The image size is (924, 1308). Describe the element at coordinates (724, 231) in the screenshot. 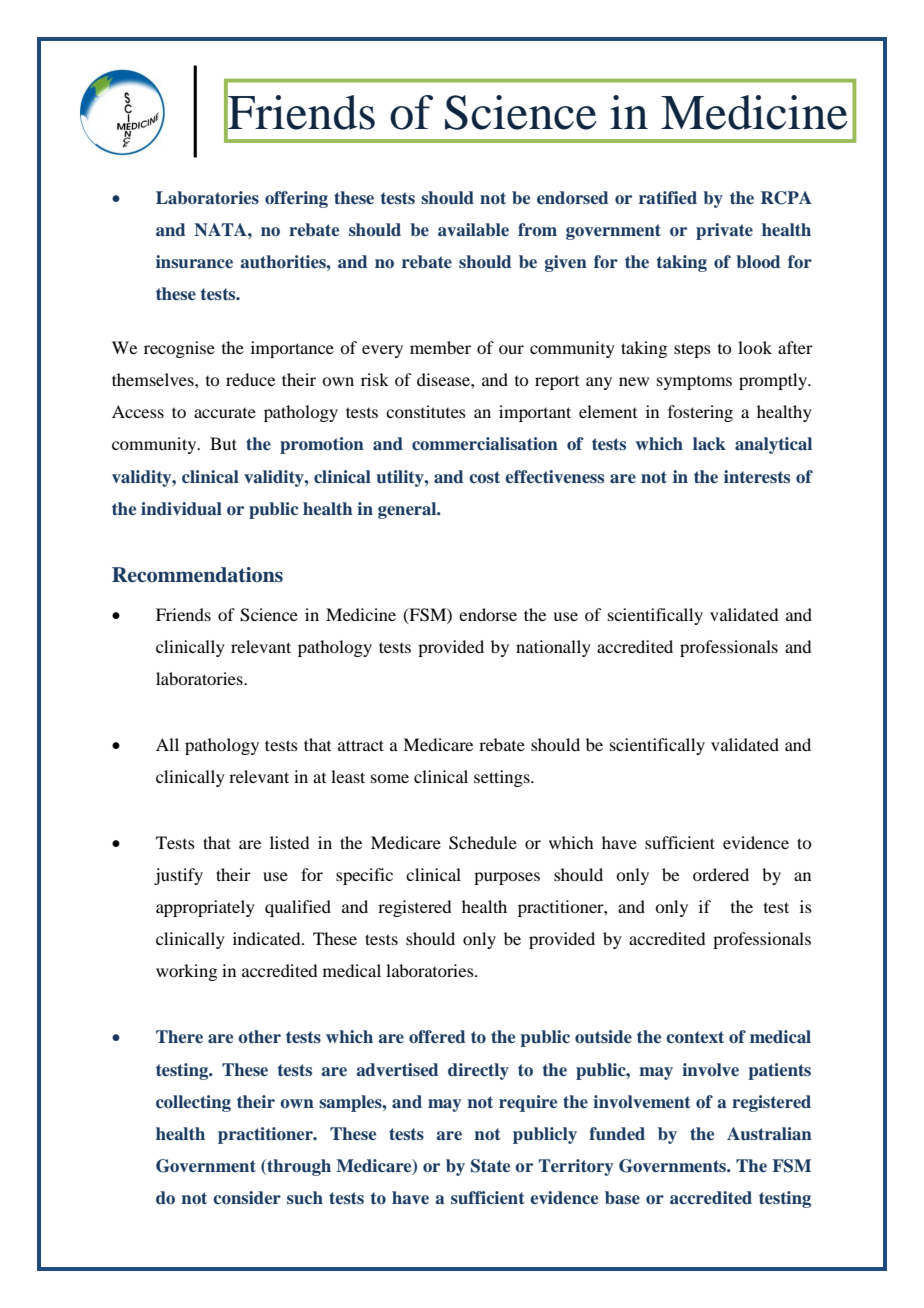

I see `private` at that location.
